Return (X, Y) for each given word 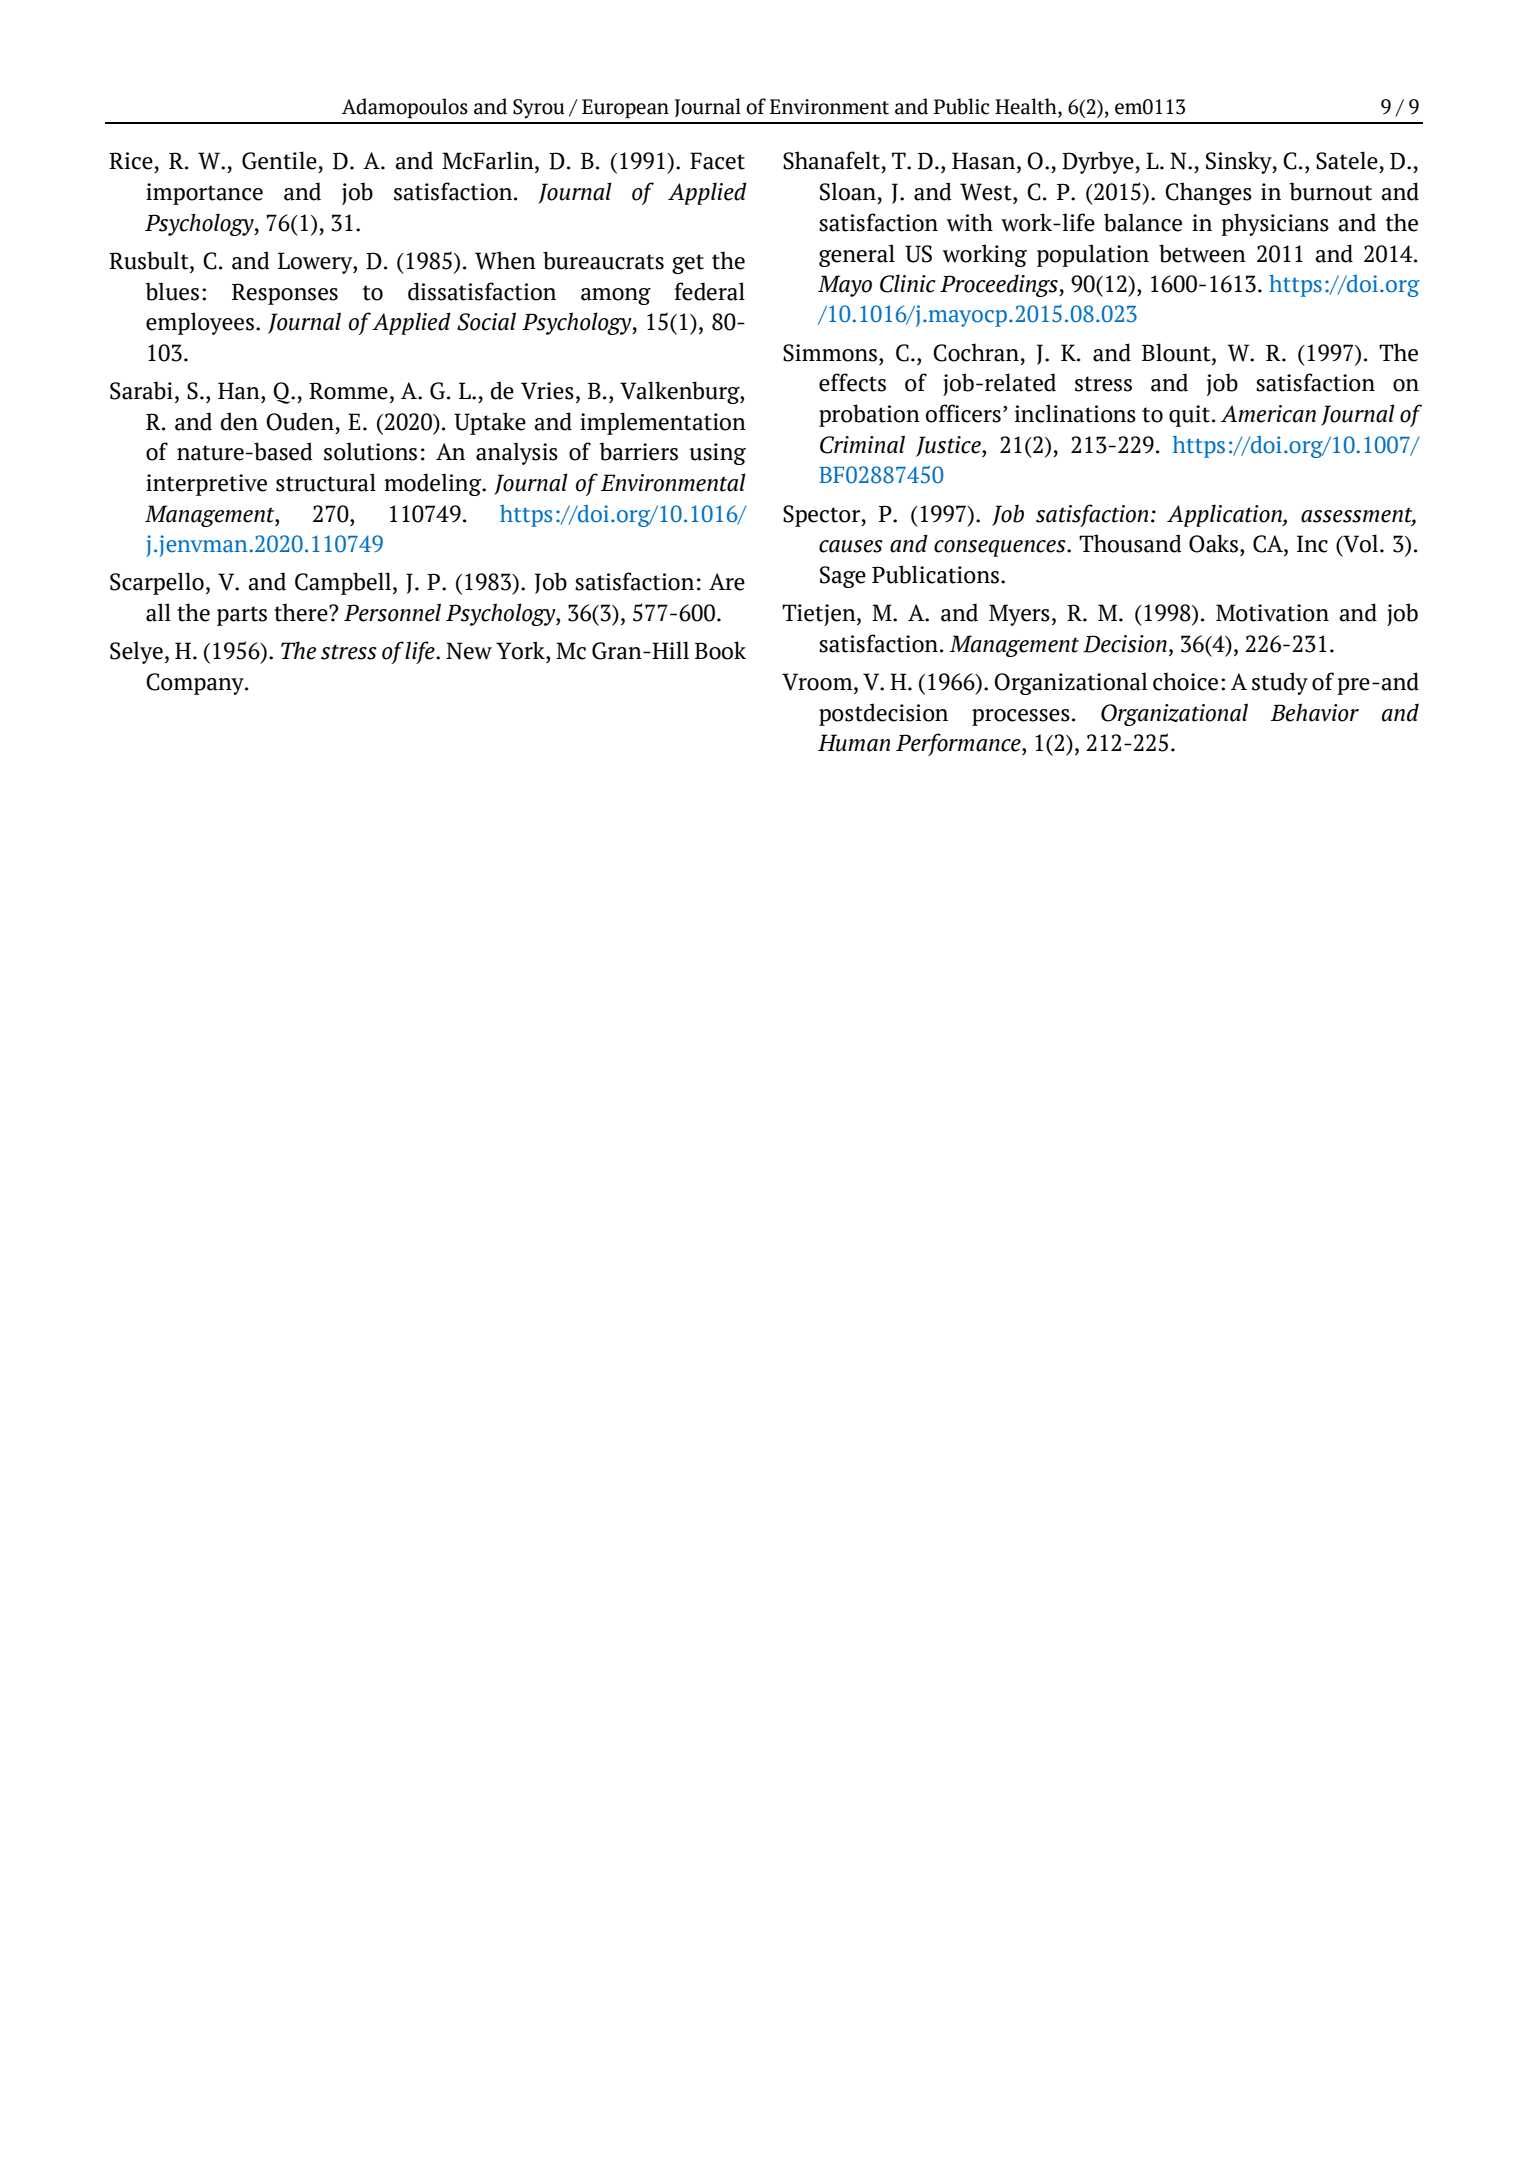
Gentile (279, 160)
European (625, 109)
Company (196, 684)
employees (200, 323)
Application (1225, 515)
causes (851, 546)
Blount (1177, 352)
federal (710, 291)
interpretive (206, 485)
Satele (1347, 160)
